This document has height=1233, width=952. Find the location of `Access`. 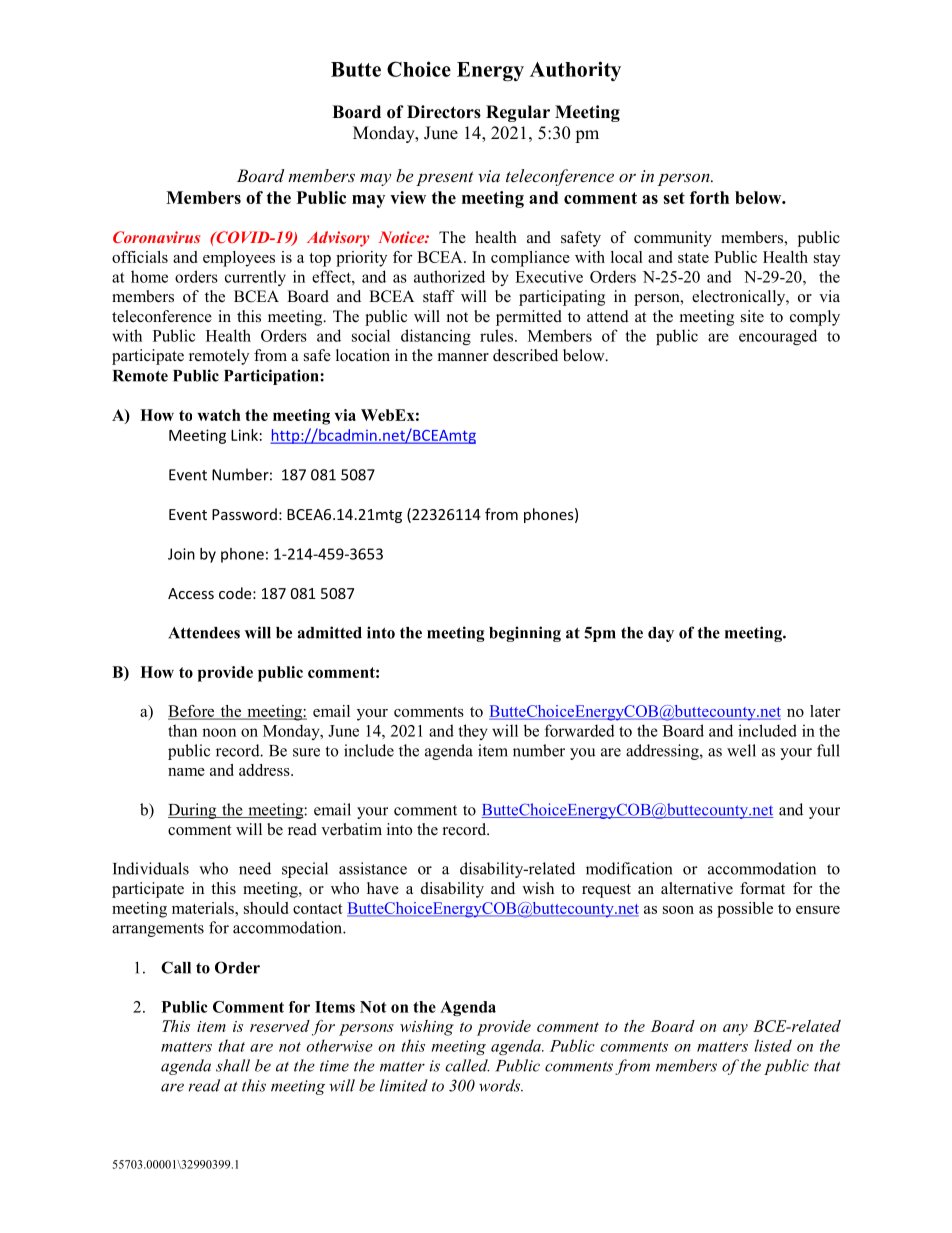

Access is located at coordinates (191, 593).
